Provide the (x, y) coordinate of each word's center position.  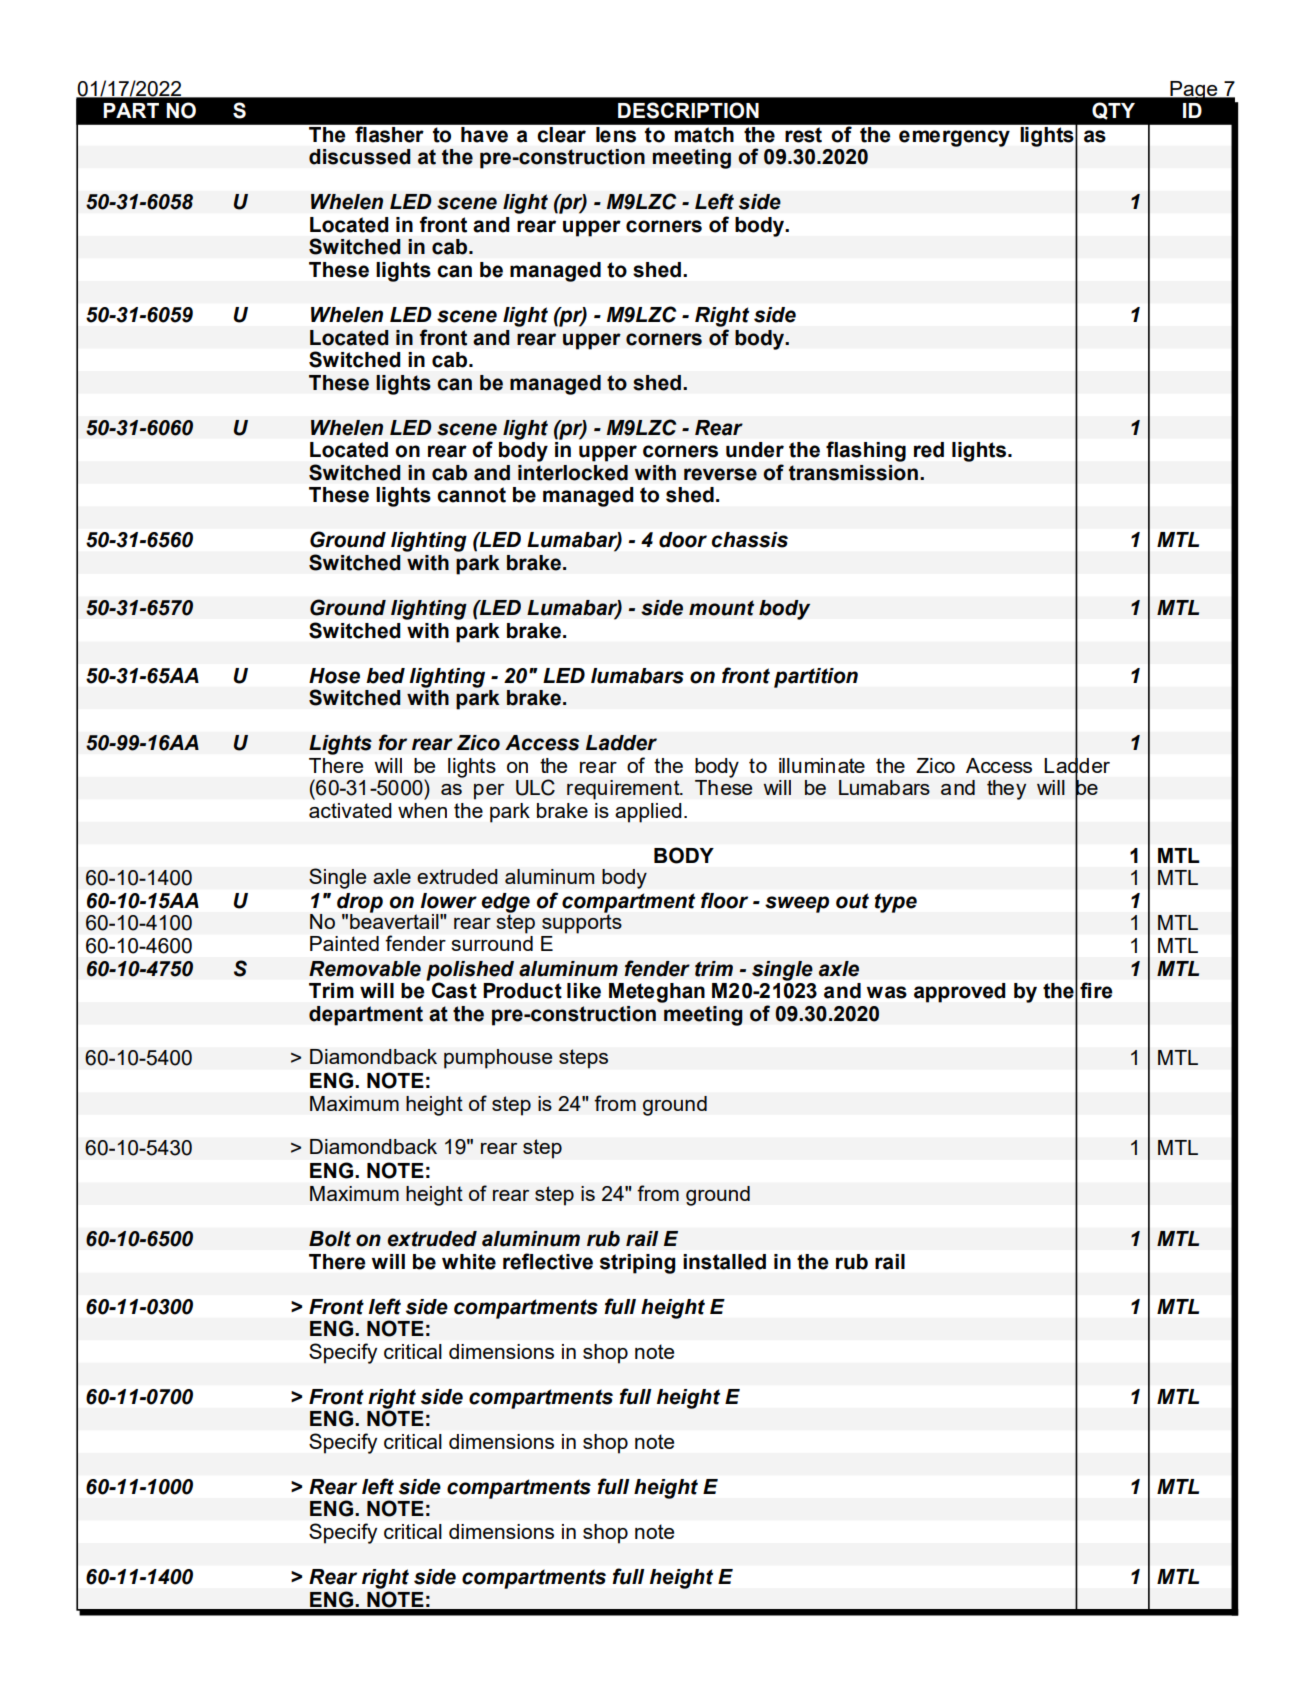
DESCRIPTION (688, 110)
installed (724, 1262)
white (469, 1262)
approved (959, 993)
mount (721, 608)
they (1007, 790)
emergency (954, 138)
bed (385, 676)
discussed (360, 157)
